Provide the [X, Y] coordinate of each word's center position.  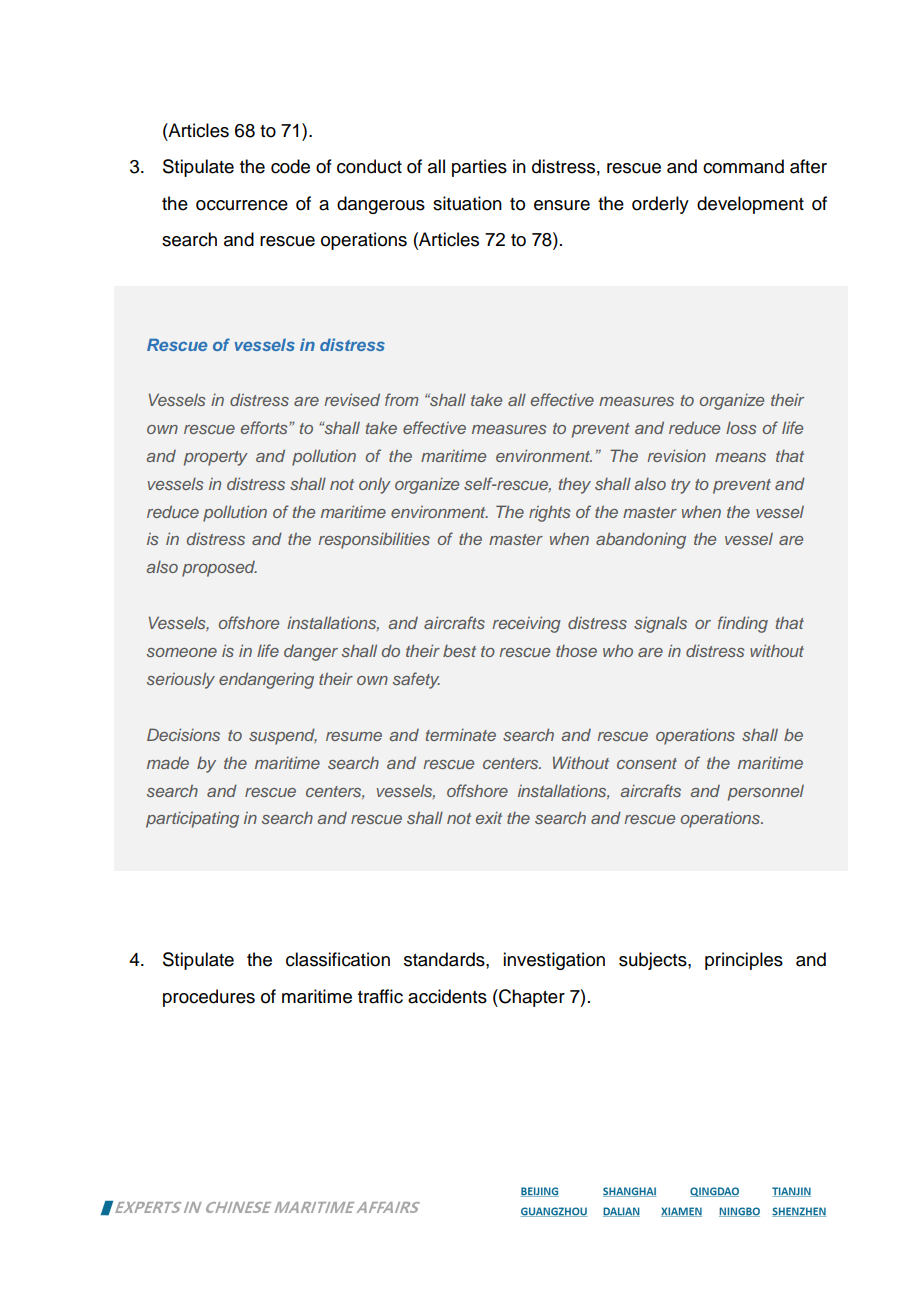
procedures [209, 998]
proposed [219, 569]
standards [445, 959]
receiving [526, 624]
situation [467, 203]
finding [743, 624]
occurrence [242, 205]
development [750, 205]
